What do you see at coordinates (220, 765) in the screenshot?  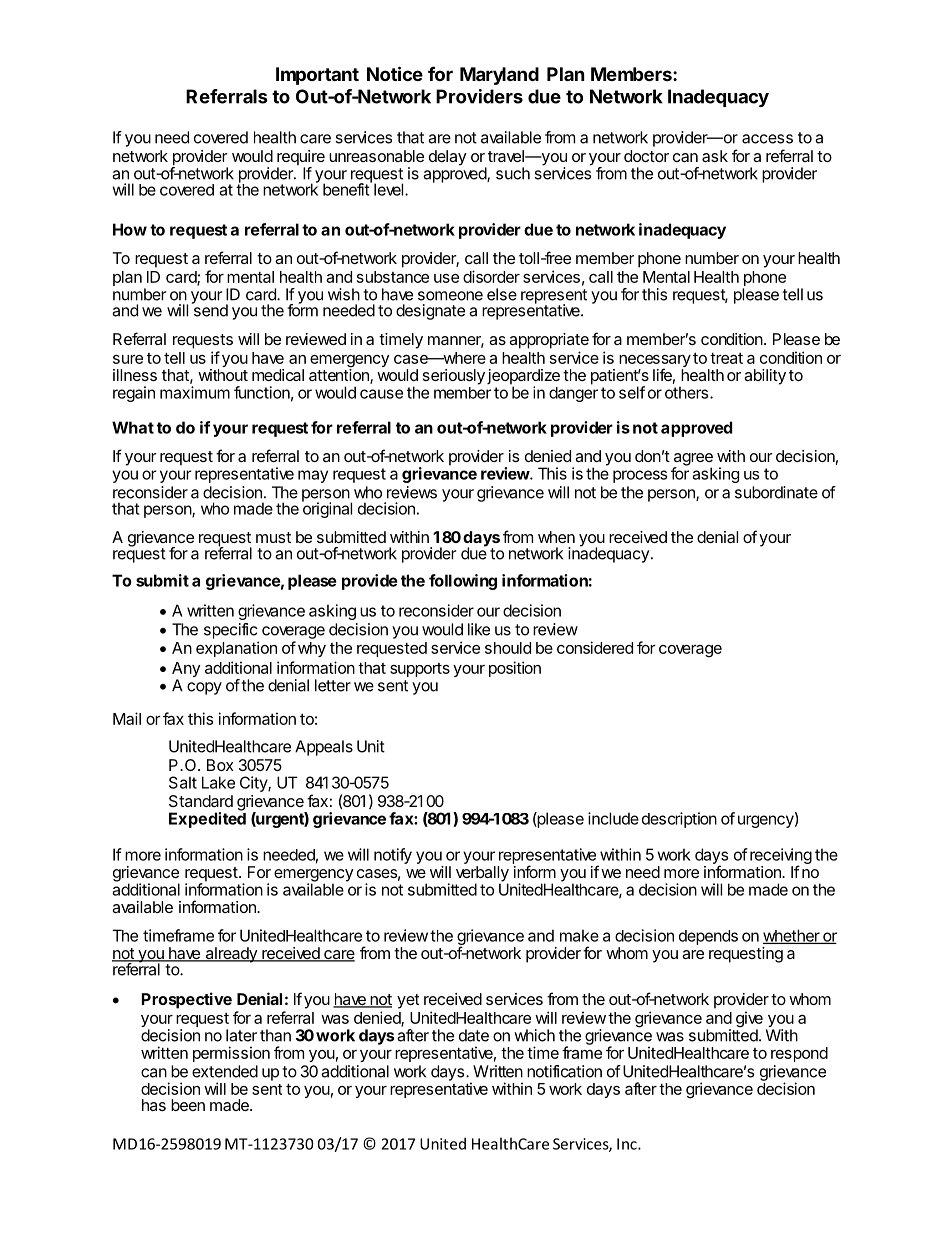 I see `Box` at bounding box center [220, 765].
